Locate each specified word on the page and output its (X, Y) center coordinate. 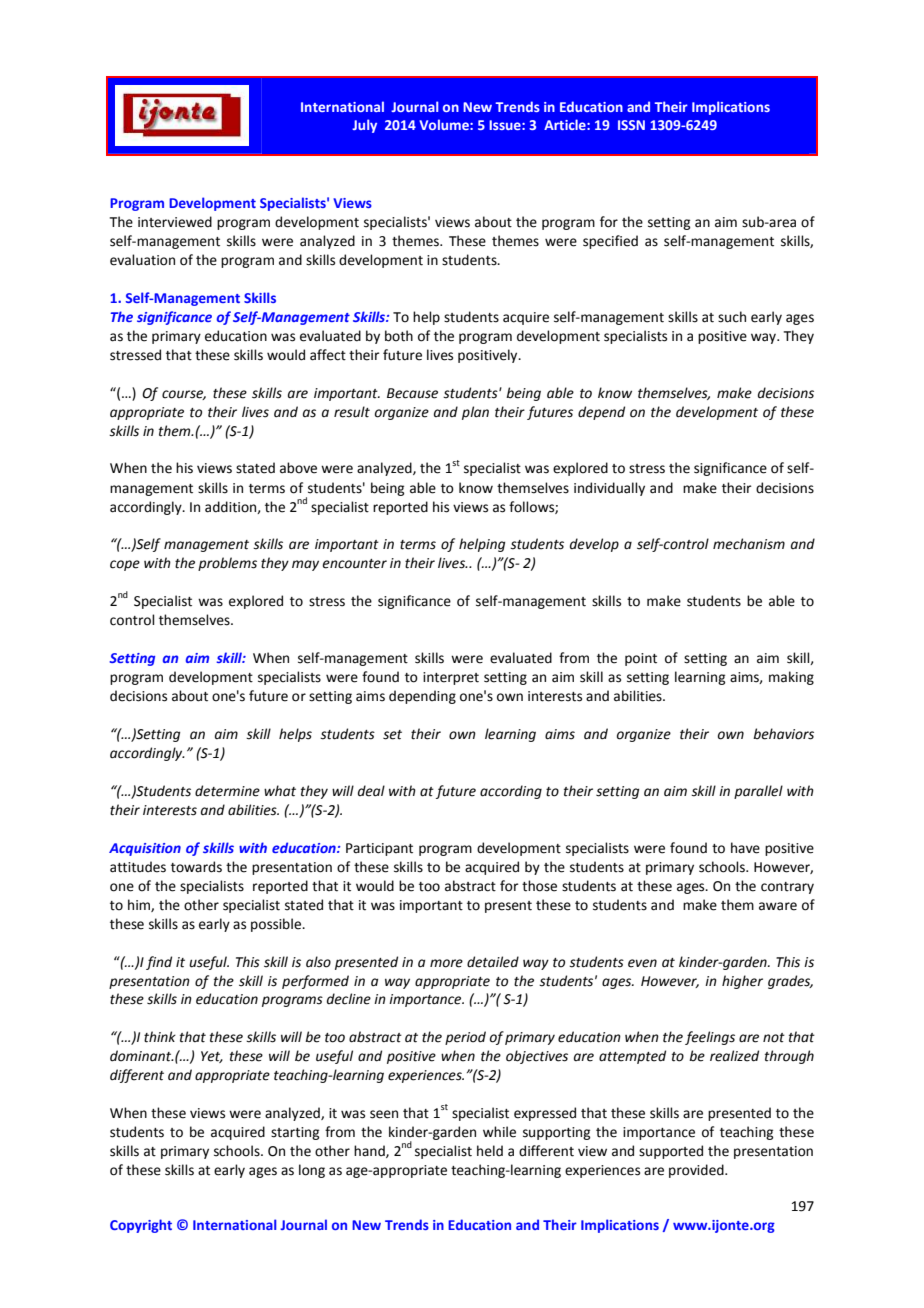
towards (196, 867)
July (364, 126)
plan (475, 413)
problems (227, 564)
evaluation (142, 260)
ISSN (631, 125)
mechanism (749, 544)
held (490, 1151)
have (745, 848)
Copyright (141, 1226)
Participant (379, 849)
